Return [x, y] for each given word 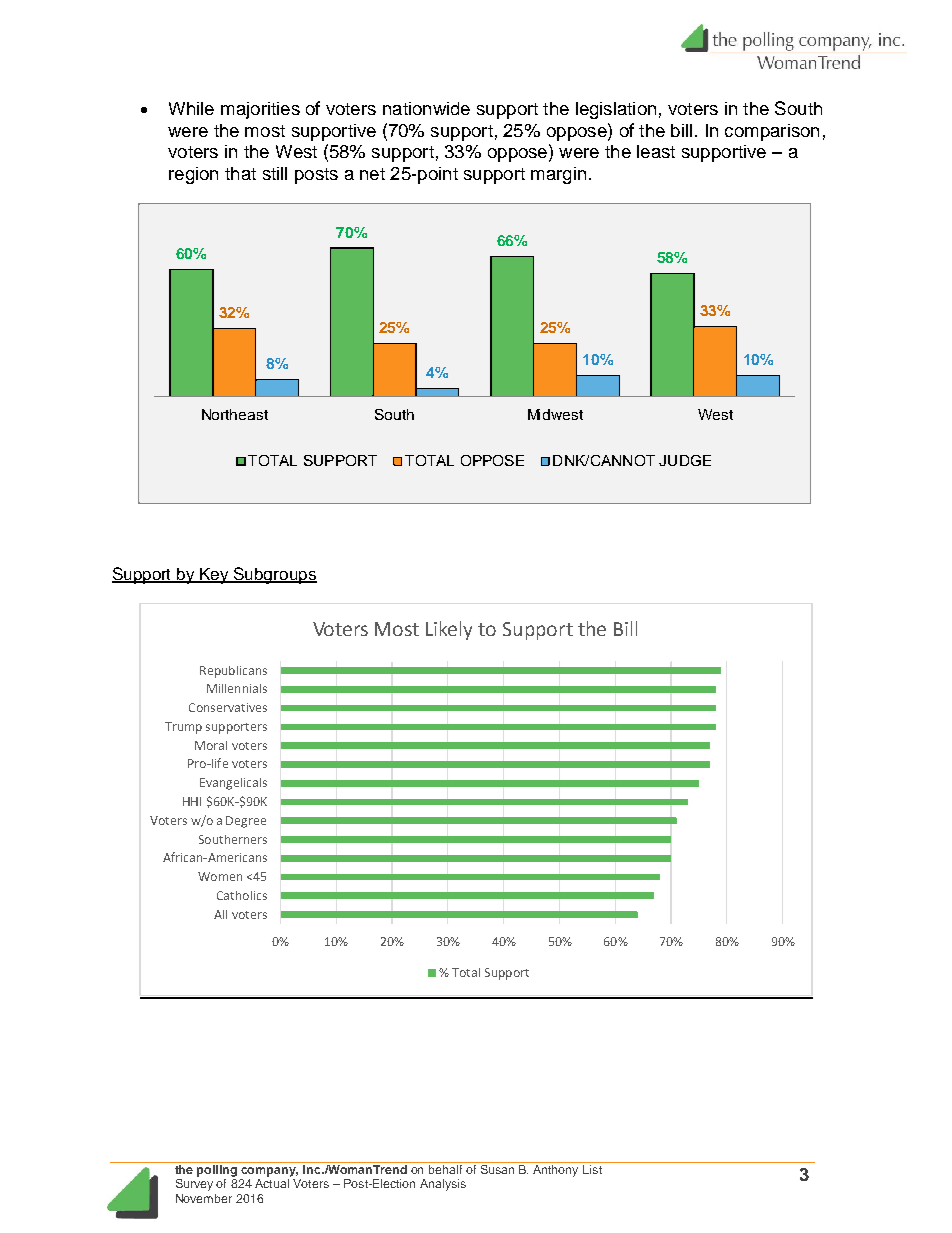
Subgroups [274, 575]
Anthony [555, 1171]
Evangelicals [233, 784]
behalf [445, 1169]
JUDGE [685, 460]
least [656, 151]
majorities [260, 110]
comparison [772, 132]
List [592, 1169]
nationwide [426, 108]
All [220, 914]
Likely [449, 630]
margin [558, 175]
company [269, 1172]
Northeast [235, 414]
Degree [246, 822]
